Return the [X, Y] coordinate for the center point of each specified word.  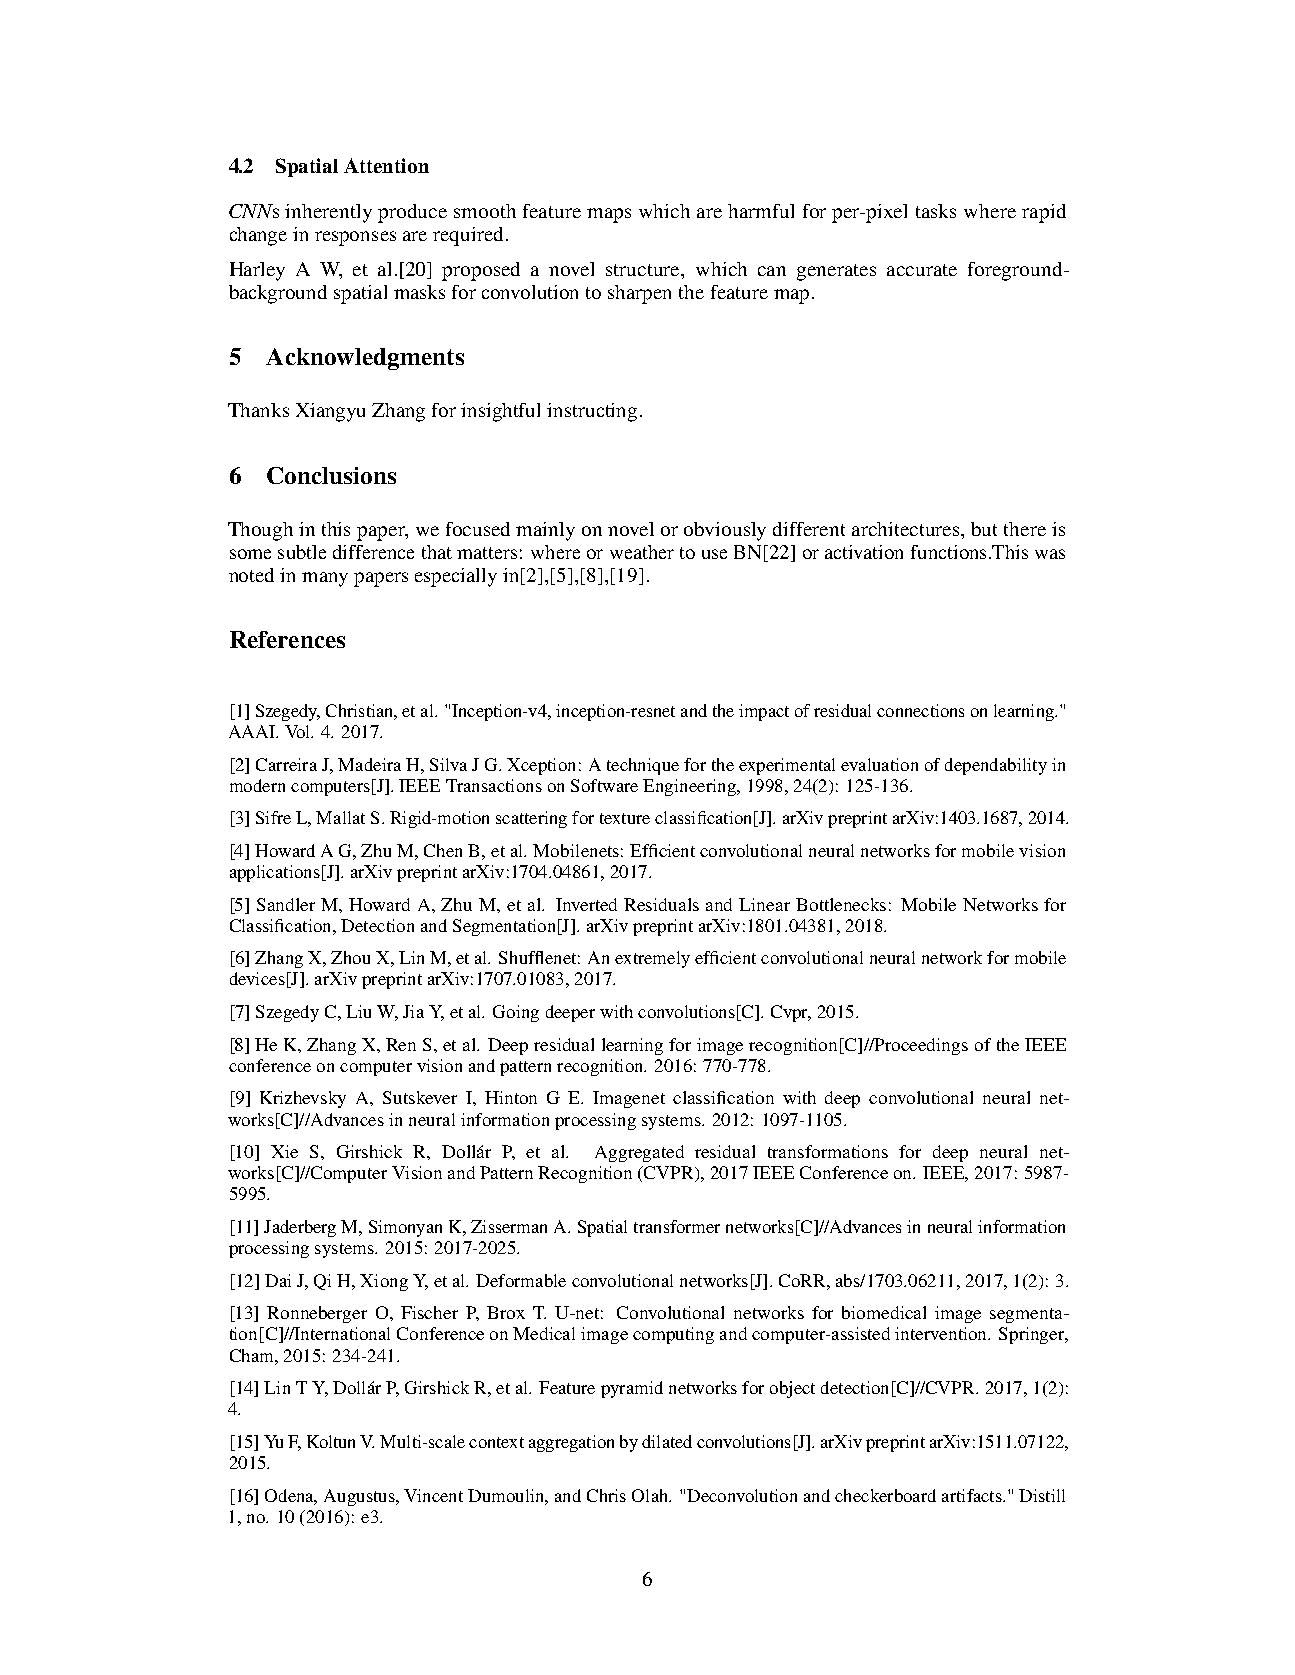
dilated [667, 1441]
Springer [1033, 1335]
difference [373, 552]
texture [625, 818]
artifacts [973, 1495]
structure [644, 270]
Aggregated [639, 1153]
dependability [996, 766]
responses [355, 238]
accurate [922, 270]
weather [642, 552]
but [984, 529]
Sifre [273, 817]
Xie [284, 1151]
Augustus [360, 1497]
